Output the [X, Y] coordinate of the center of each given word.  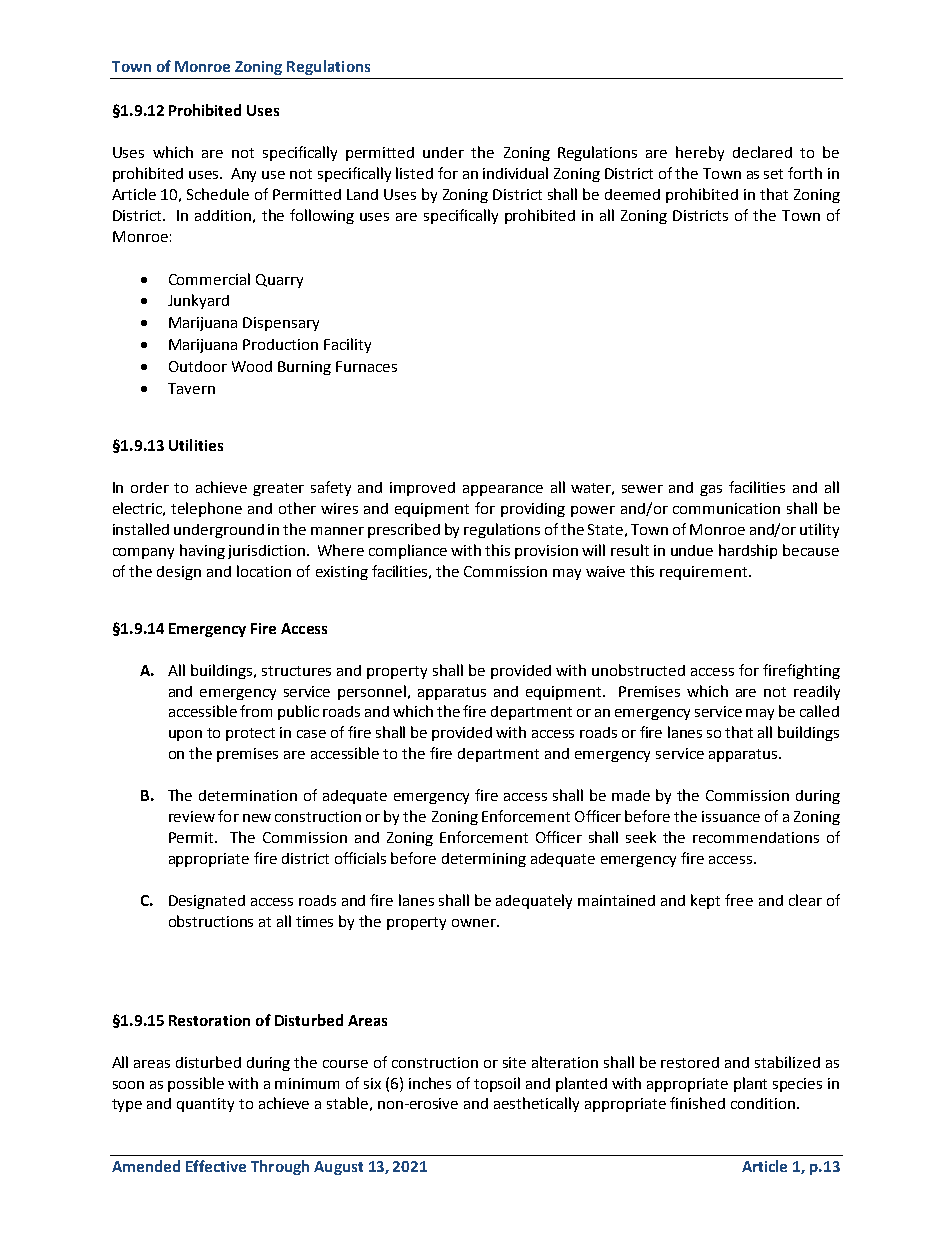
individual [515, 173]
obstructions [211, 921]
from [256, 711]
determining [484, 860]
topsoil [497, 1084]
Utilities [196, 445]
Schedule [218, 194]
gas [711, 490]
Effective [216, 1166]
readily [817, 692]
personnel [373, 692]
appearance [503, 490]
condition [763, 1103]
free [739, 900]
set [773, 174]
